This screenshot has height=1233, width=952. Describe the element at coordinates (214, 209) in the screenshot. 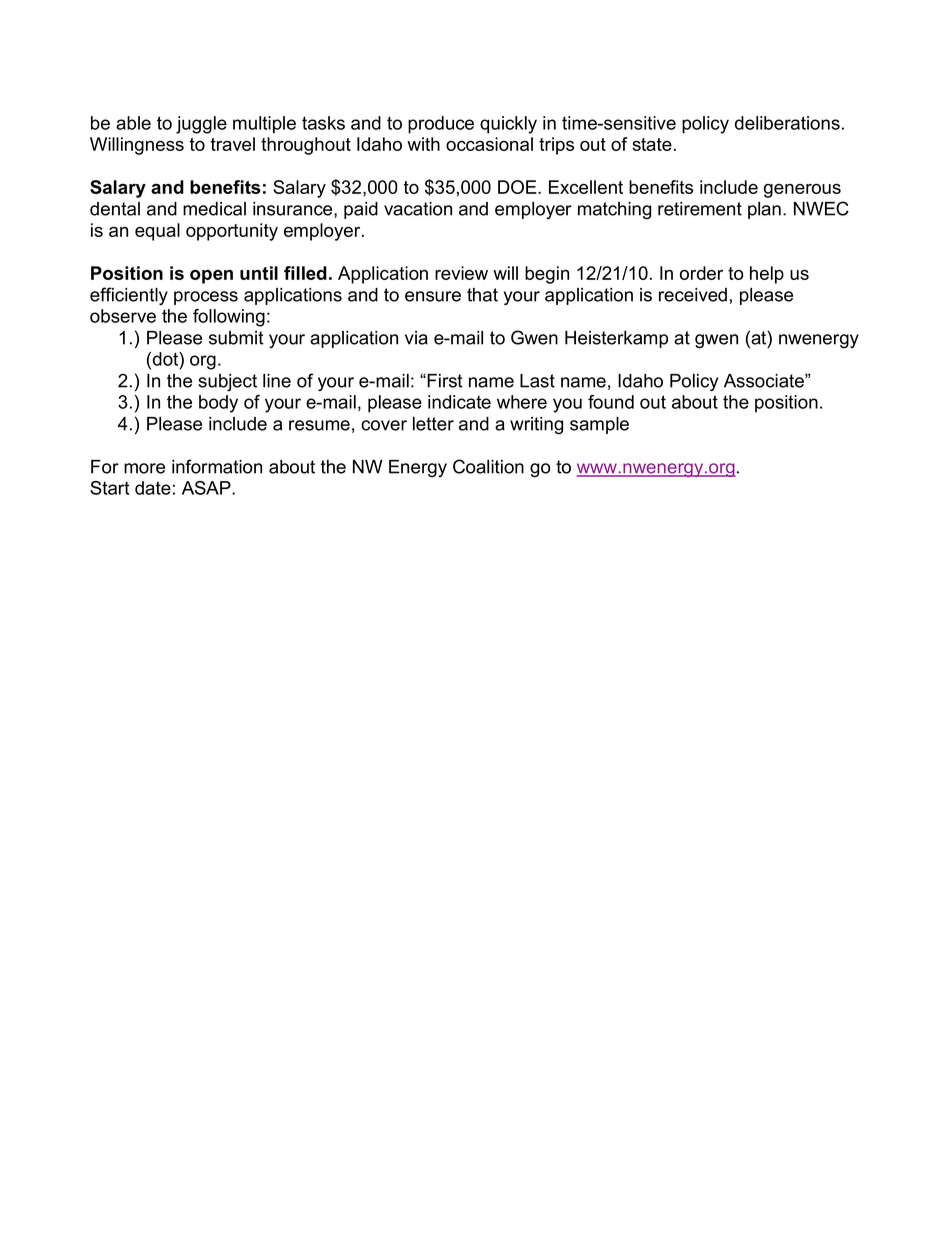

I see `medical` at that location.
